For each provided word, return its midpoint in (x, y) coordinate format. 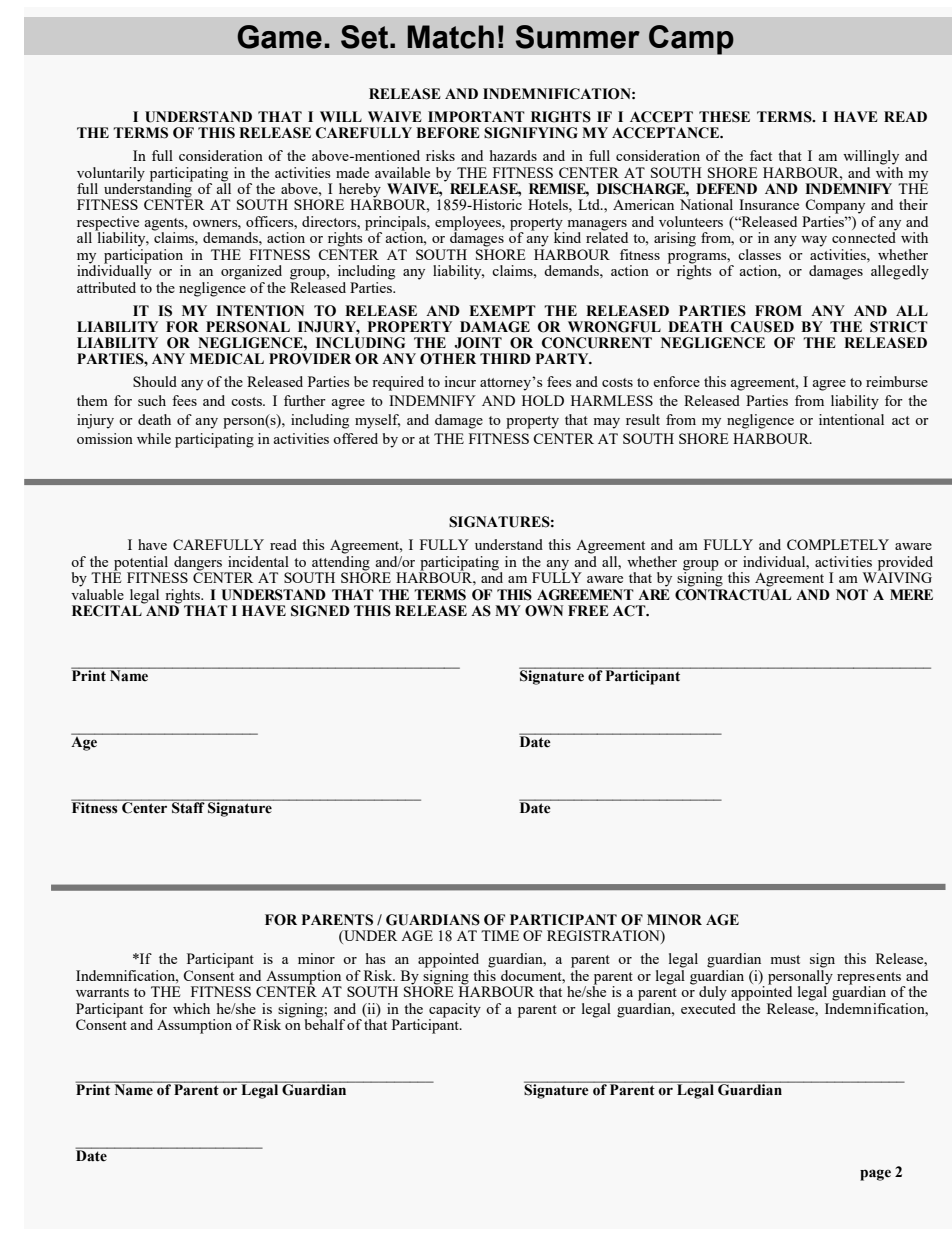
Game (279, 37)
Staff (188, 806)
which (191, 1008)
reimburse (897, 381)
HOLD (543, 400)
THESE (724, 117)
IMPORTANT (476, 117)
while (154, 438)
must (785, 959)
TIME (500, 935)
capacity (455, 1011)
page (875, 1175)
